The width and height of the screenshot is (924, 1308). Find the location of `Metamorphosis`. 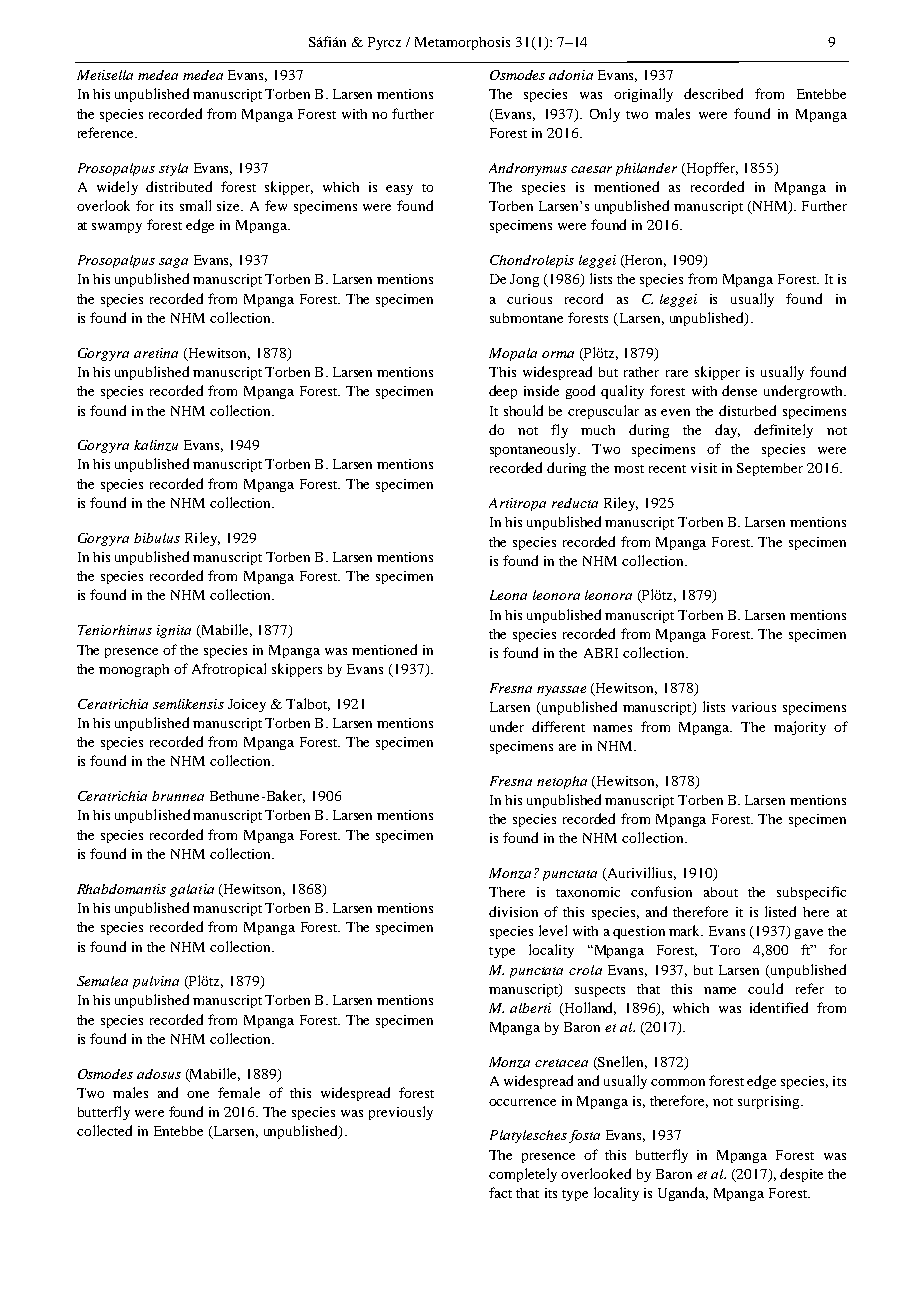

Metamorphosis is located at coordinates (462, 43).
